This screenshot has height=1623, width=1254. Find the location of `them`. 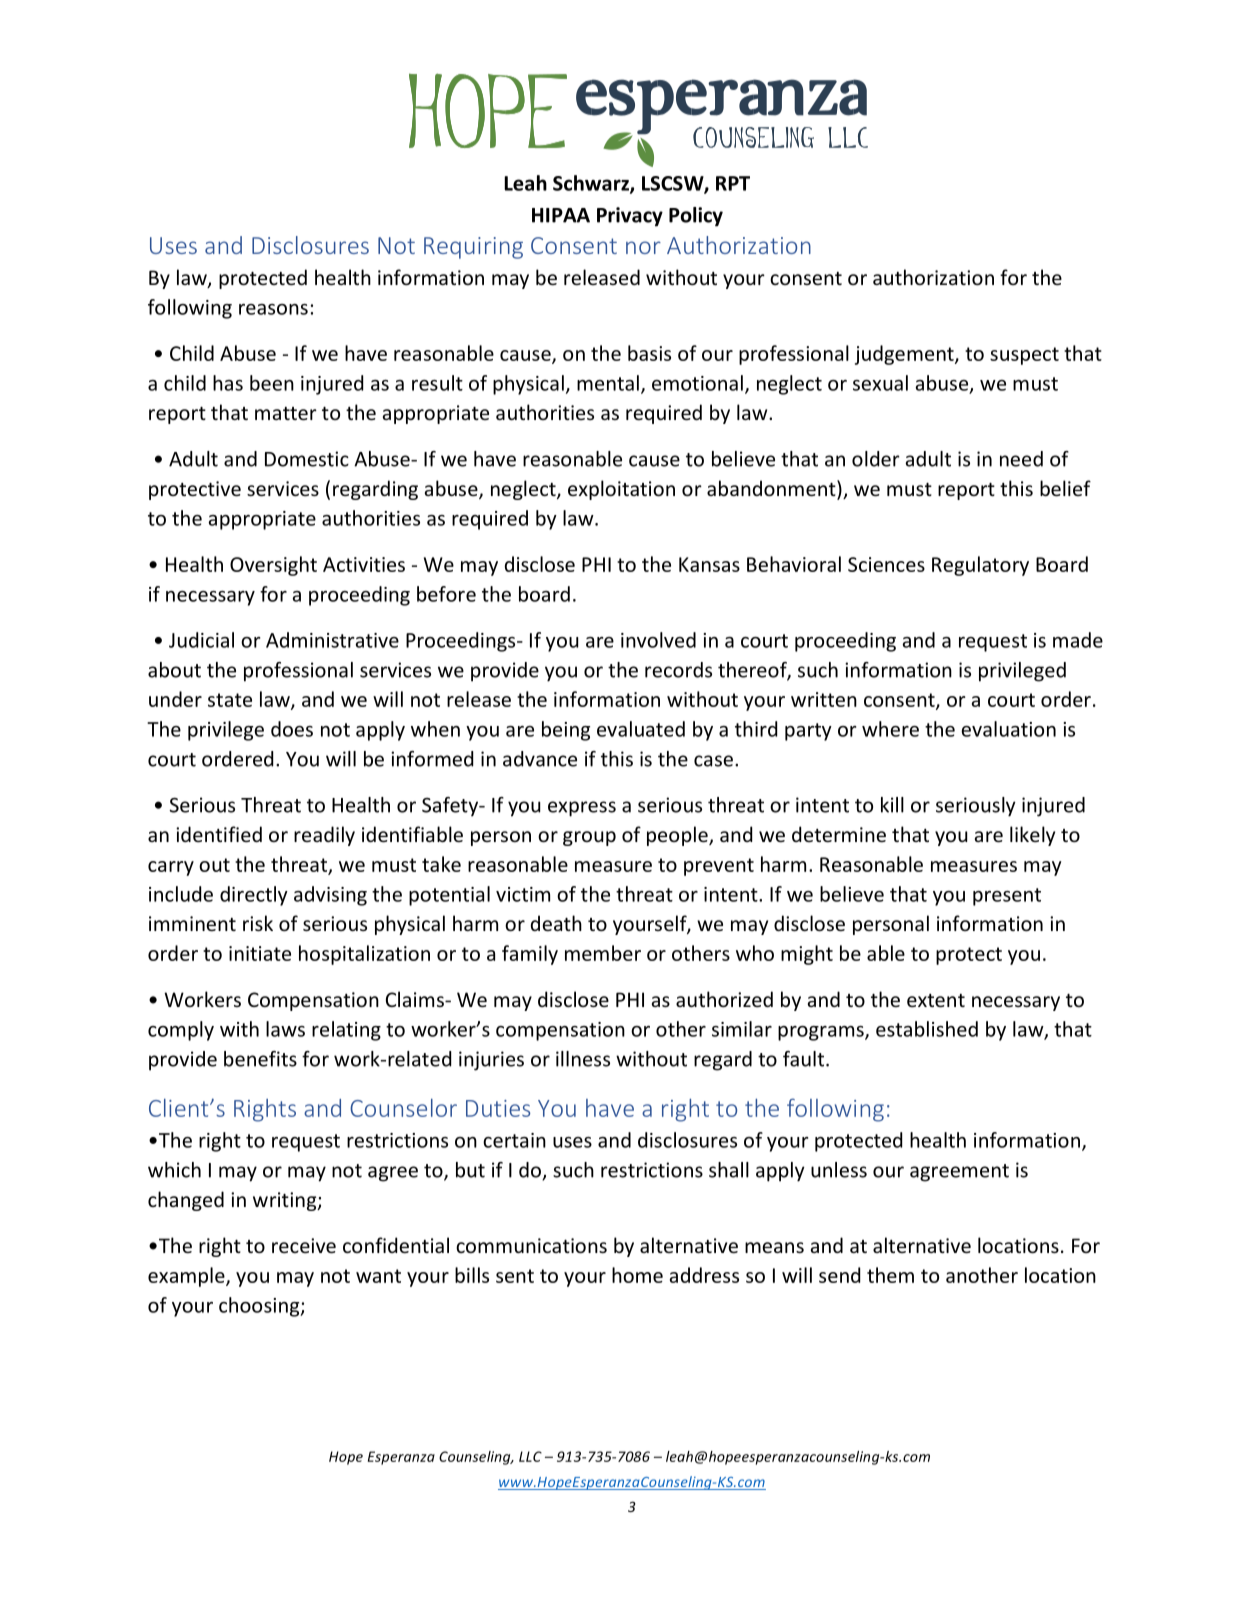

them is located at coordinates (890, 1275).
